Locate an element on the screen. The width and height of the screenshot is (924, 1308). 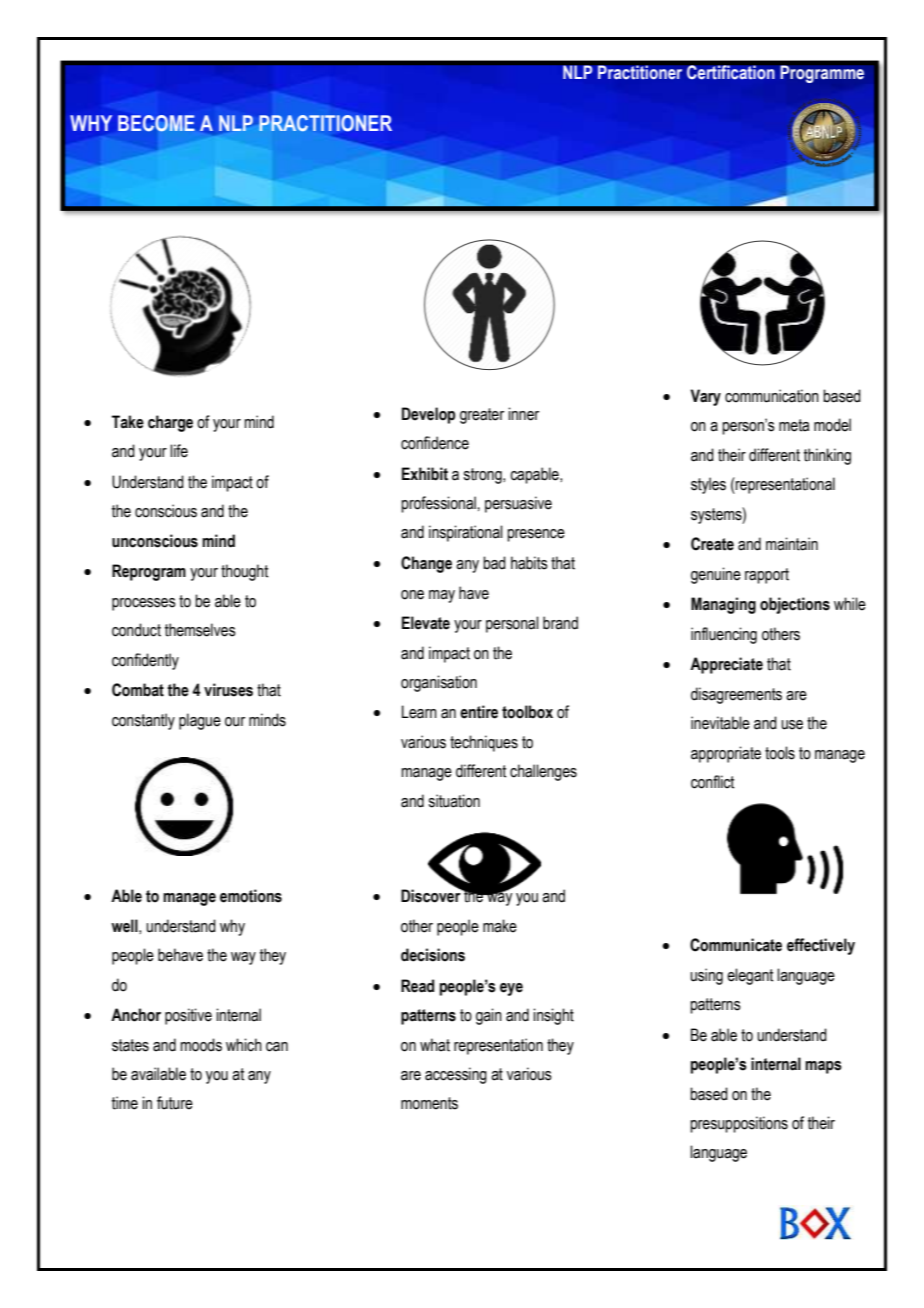
accessing is located at coordinates (456, 1075).
